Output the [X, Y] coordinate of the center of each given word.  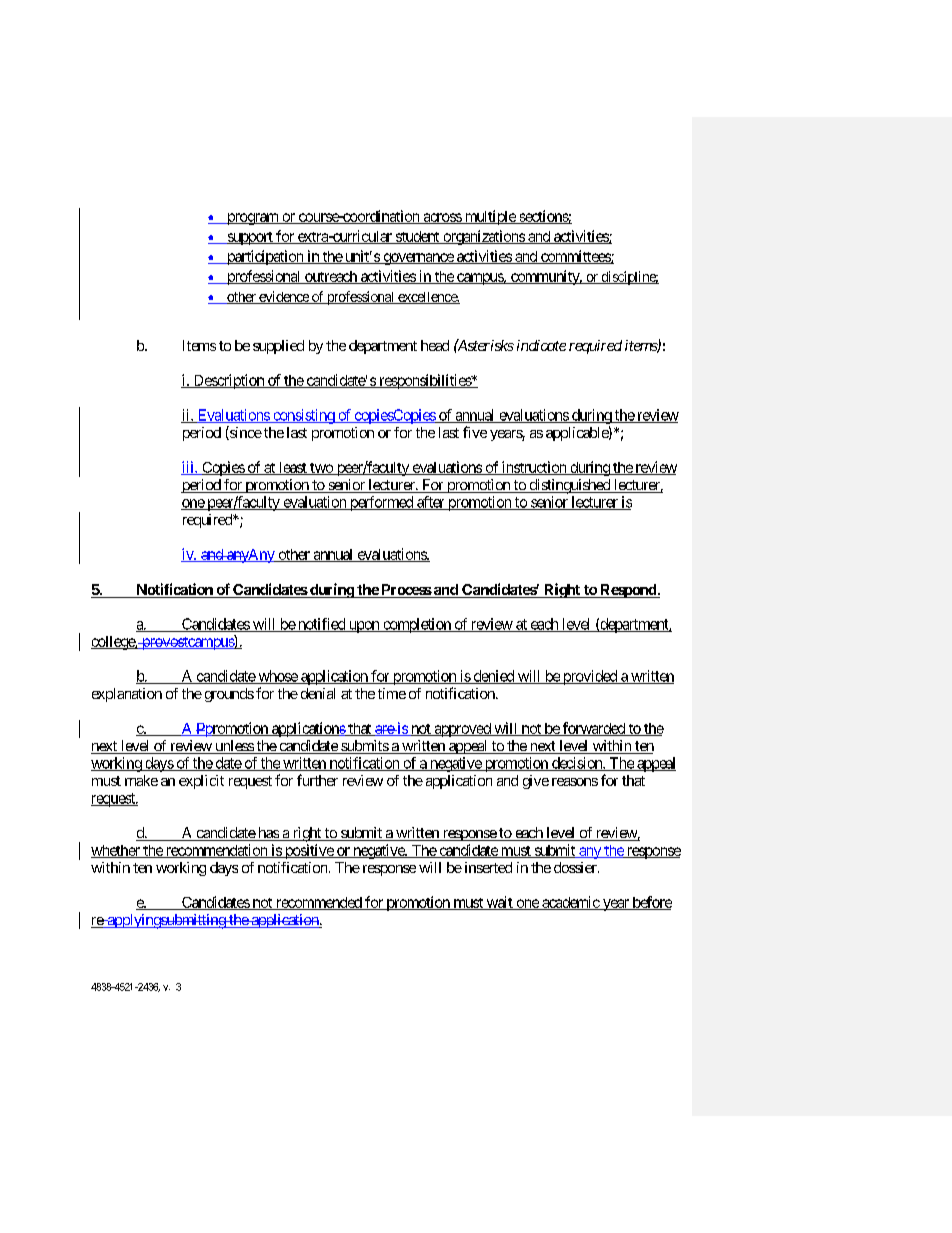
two [321, 469]
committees [575, 257]
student [417, 237]
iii [188, 468]
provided [589, 677]
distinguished [569, 486]
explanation [127, 695]
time [392, 693]
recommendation [216, 851]
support [250, 238]
